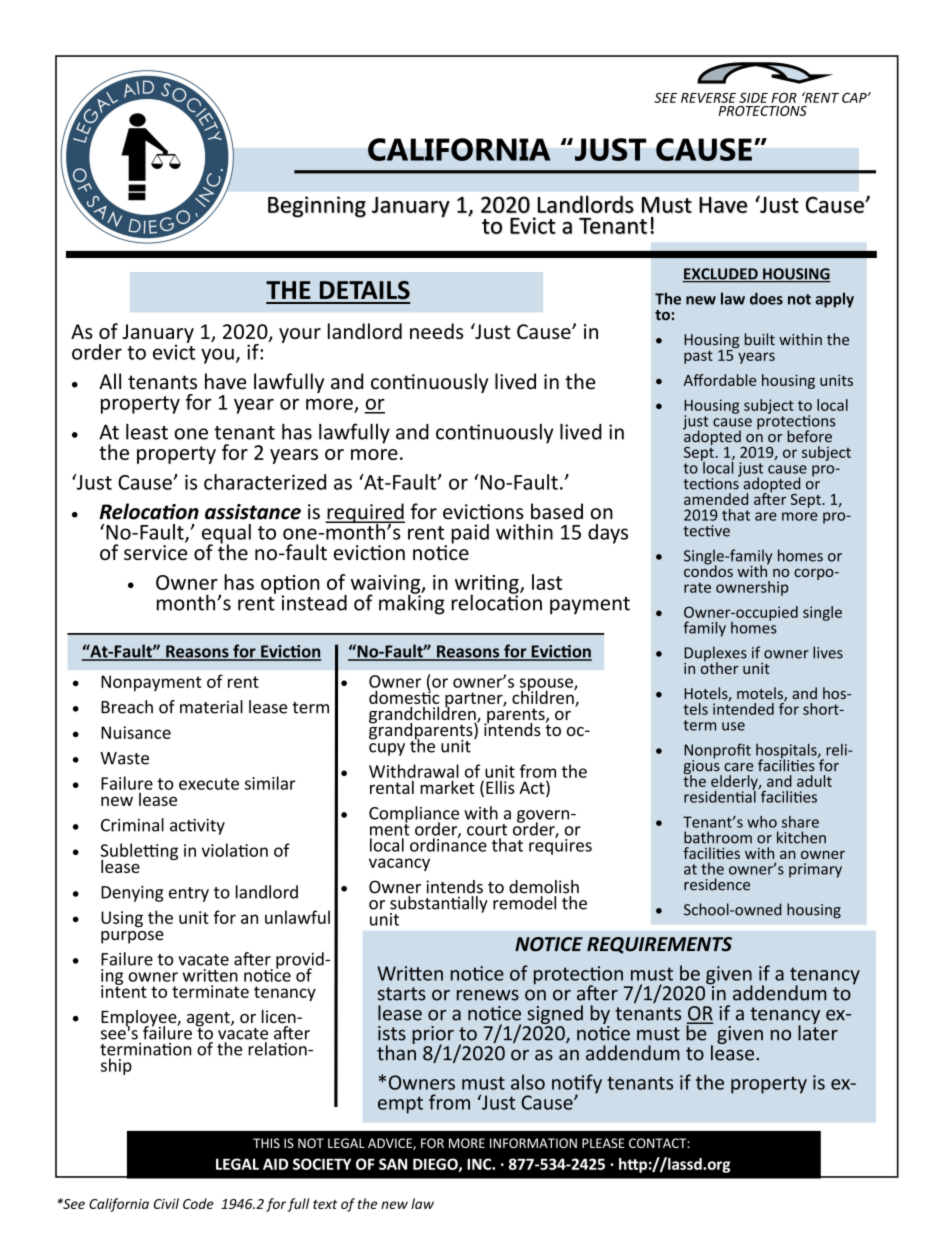 Image resolution: width=952 pixels, height=1233 pixels. I want to click on REVERSE, so click(708, 98).
